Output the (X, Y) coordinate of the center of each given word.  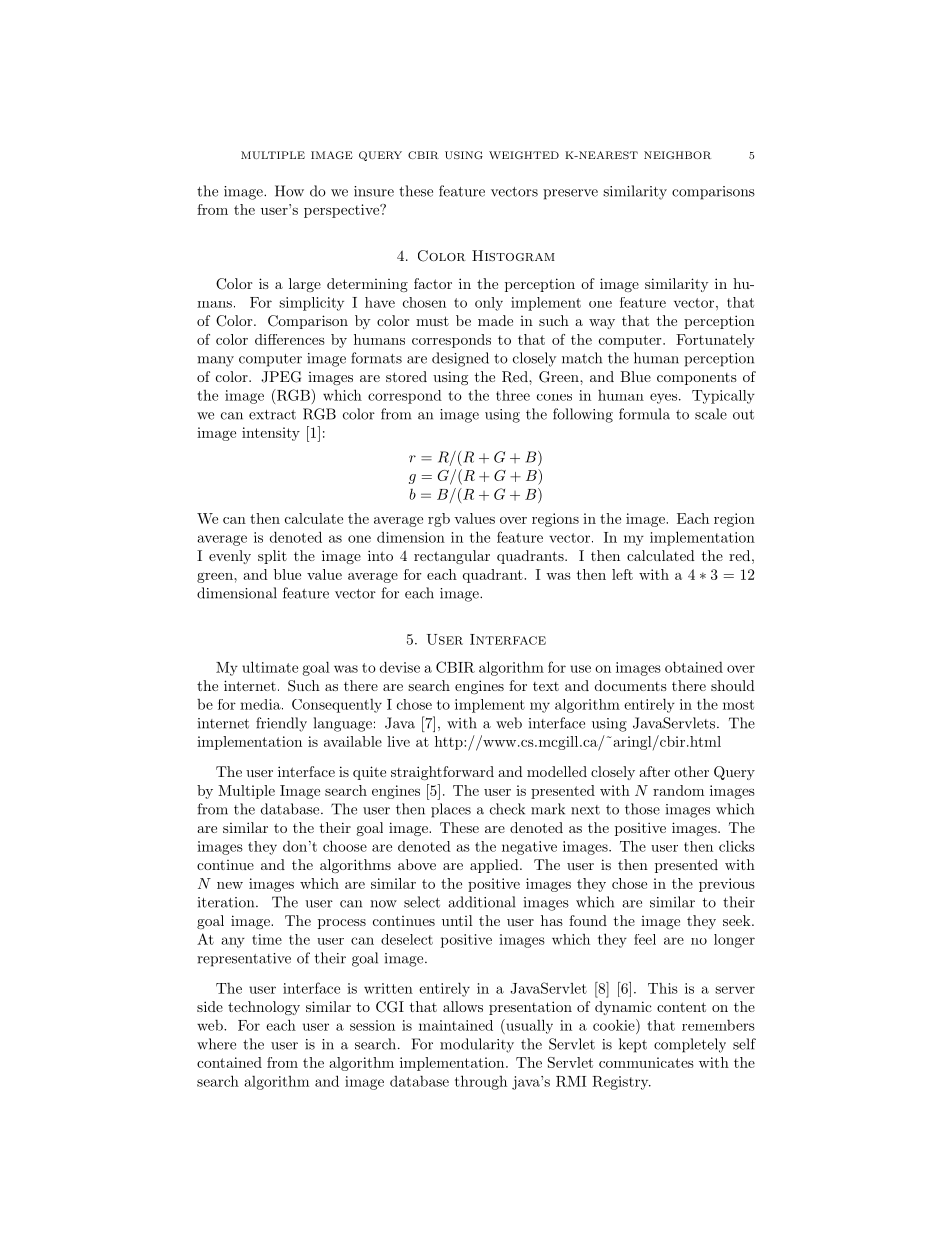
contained (229, 1062)
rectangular (452, 557)
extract (272, 415)
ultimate (270, 667)
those (642, 809)
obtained (694, 667)
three (513, 395)
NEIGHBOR (677, 155)
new (230, 885)
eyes (663, 398)
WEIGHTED (524, 155)
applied (495, 866)
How (289, 191)
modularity (477, 1045)
